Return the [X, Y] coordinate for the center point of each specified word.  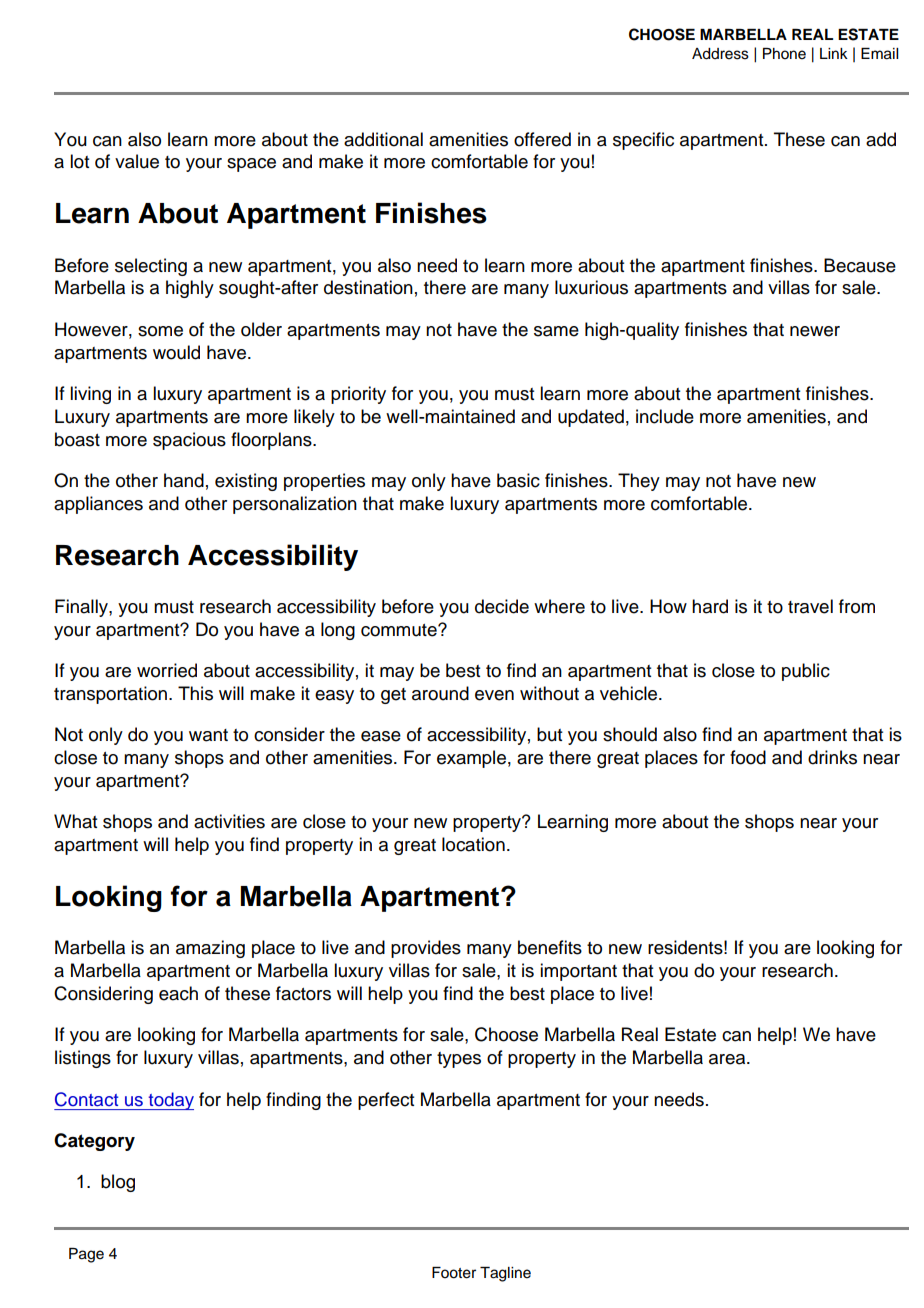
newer [815, 331]
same [556, 331]
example [471, 759]
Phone [784, 54]
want [208, 735]
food [748, 757]
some [160, 331]
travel [810, 606]
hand [184, 480]
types [459, 1060]
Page [86, 1255]
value [137, 161]
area [728, 1059]
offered [542, 139]
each [178, 993]
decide [502, 606]
